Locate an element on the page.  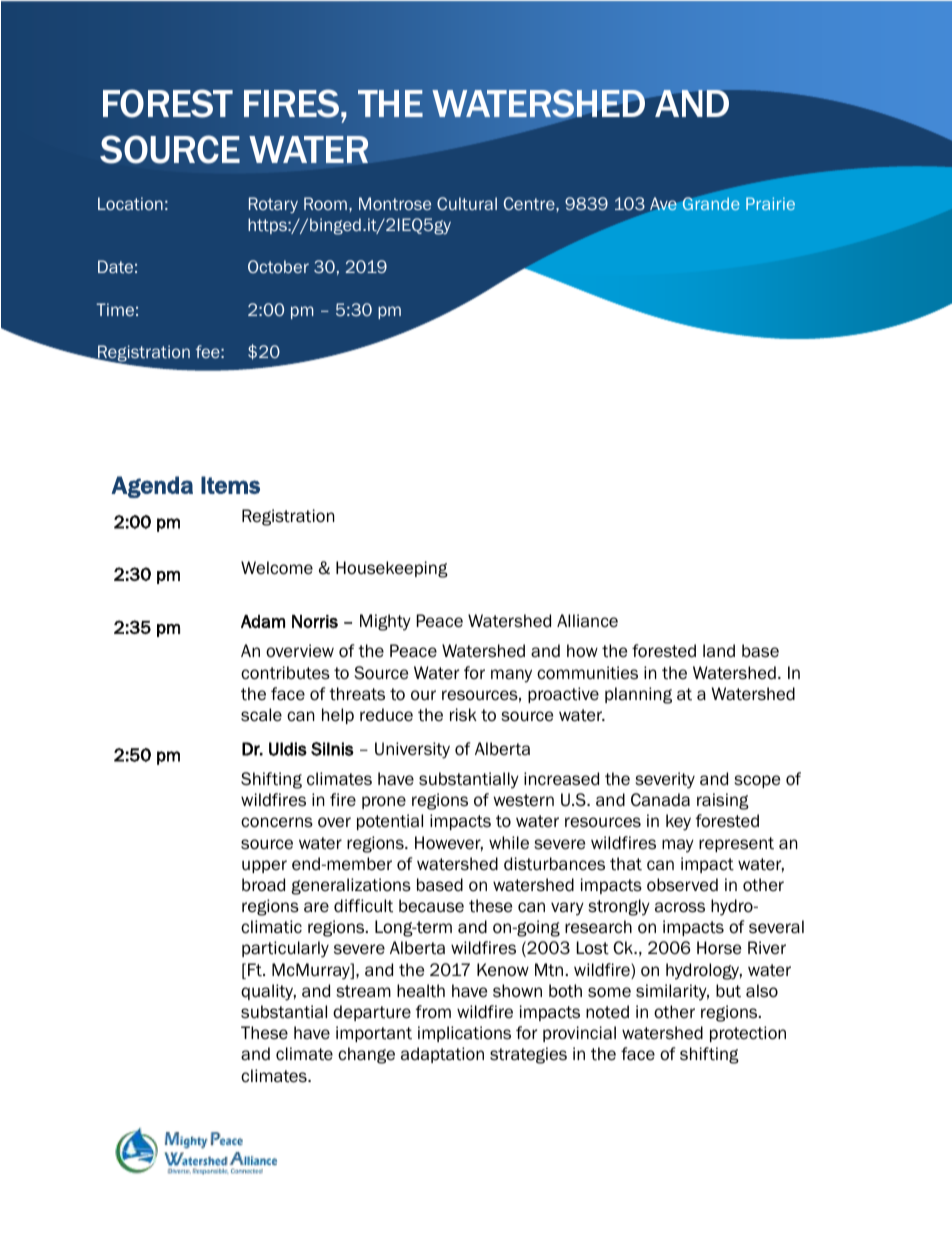
protection is located at coordinates (748, 1034).
